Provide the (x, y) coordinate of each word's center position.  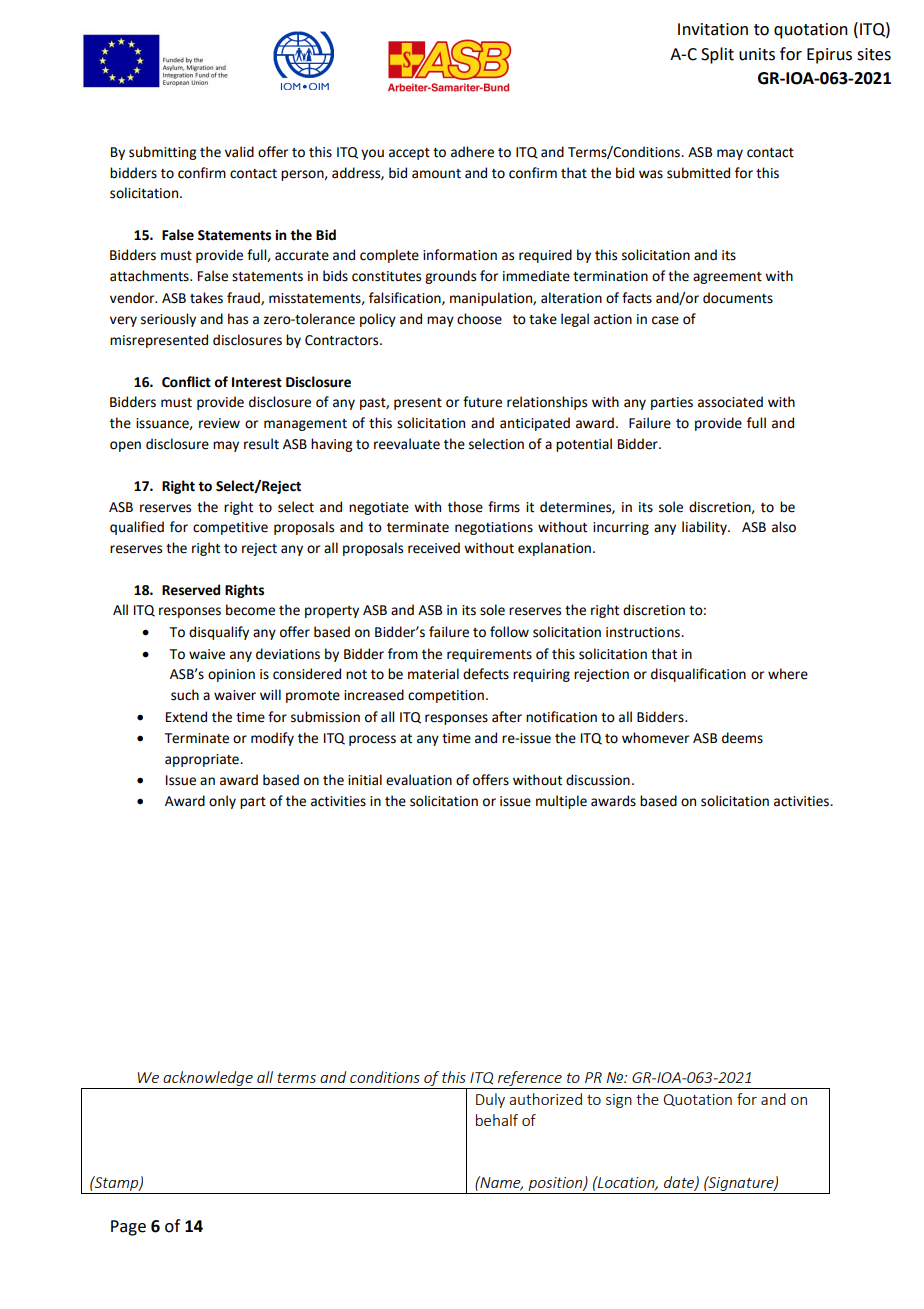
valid (239, 152)
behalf (497, 1120)
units (757, 54)
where (788, 674)
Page (128, 1228)
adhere (472, 152)
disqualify (219, 633)
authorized (545, 1099)
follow (509, 632)
